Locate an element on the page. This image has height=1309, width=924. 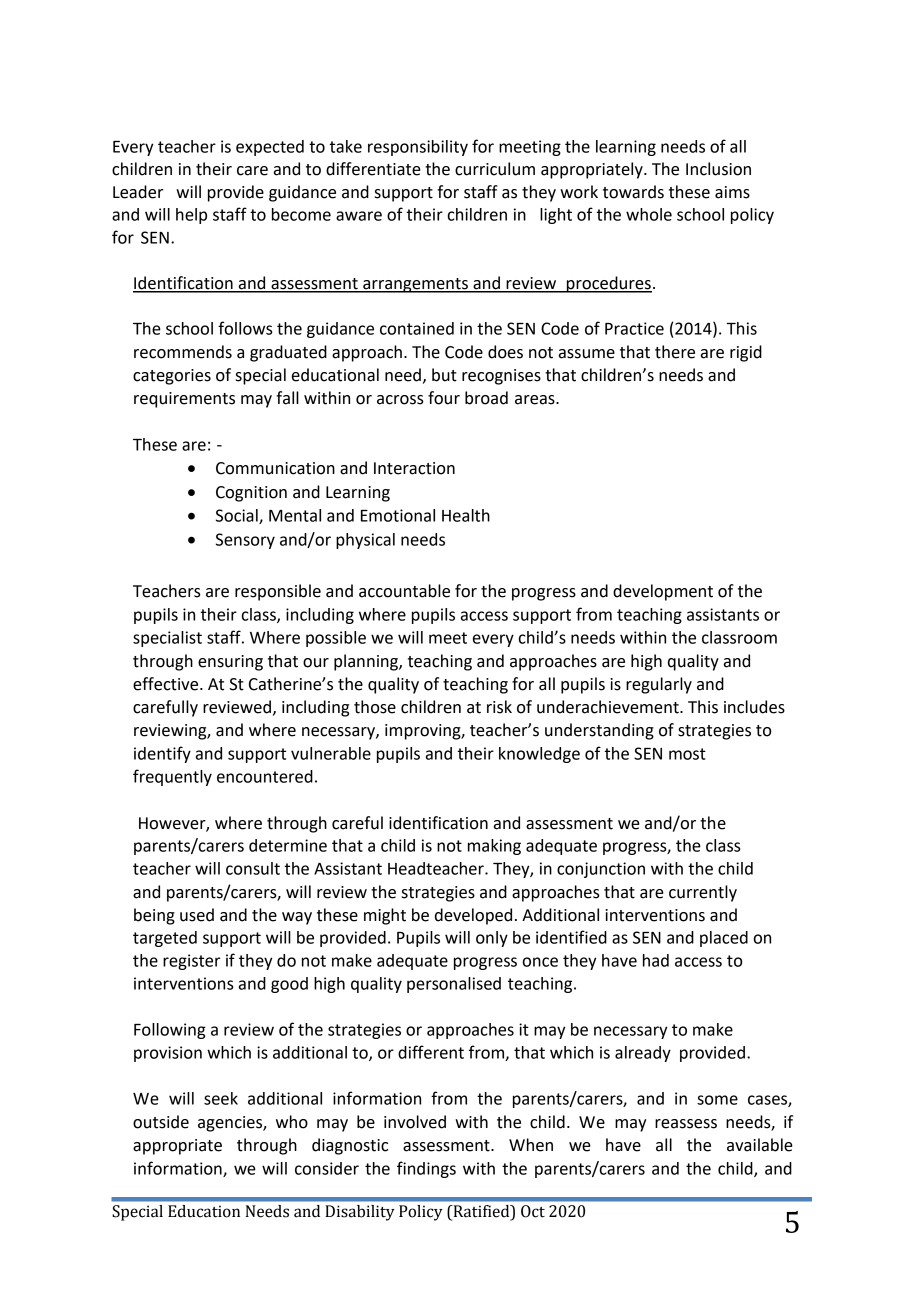
currently is located at coordinates (703, 893).
